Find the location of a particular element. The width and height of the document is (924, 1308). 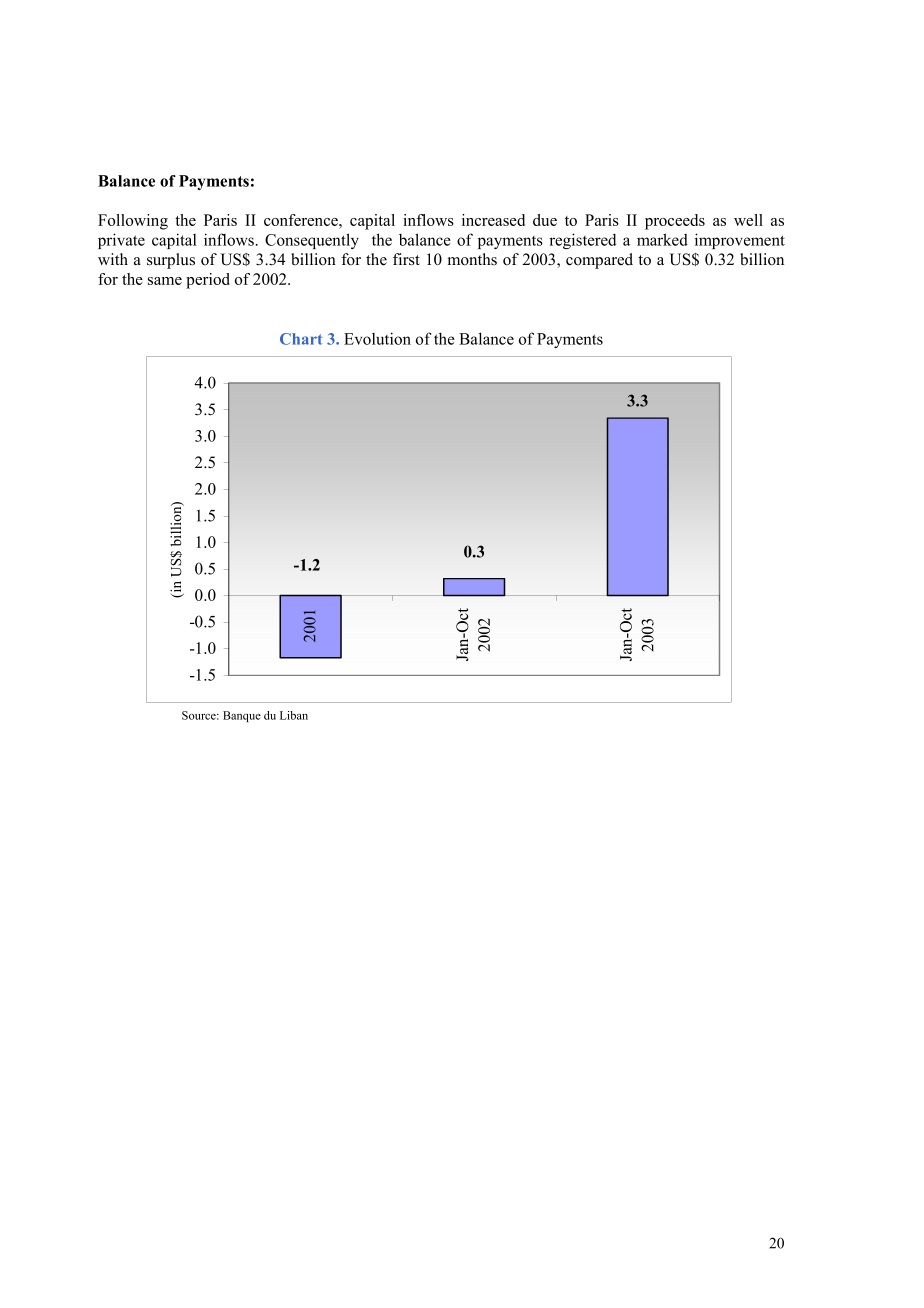

marked is located at coordinates (662, 239).
